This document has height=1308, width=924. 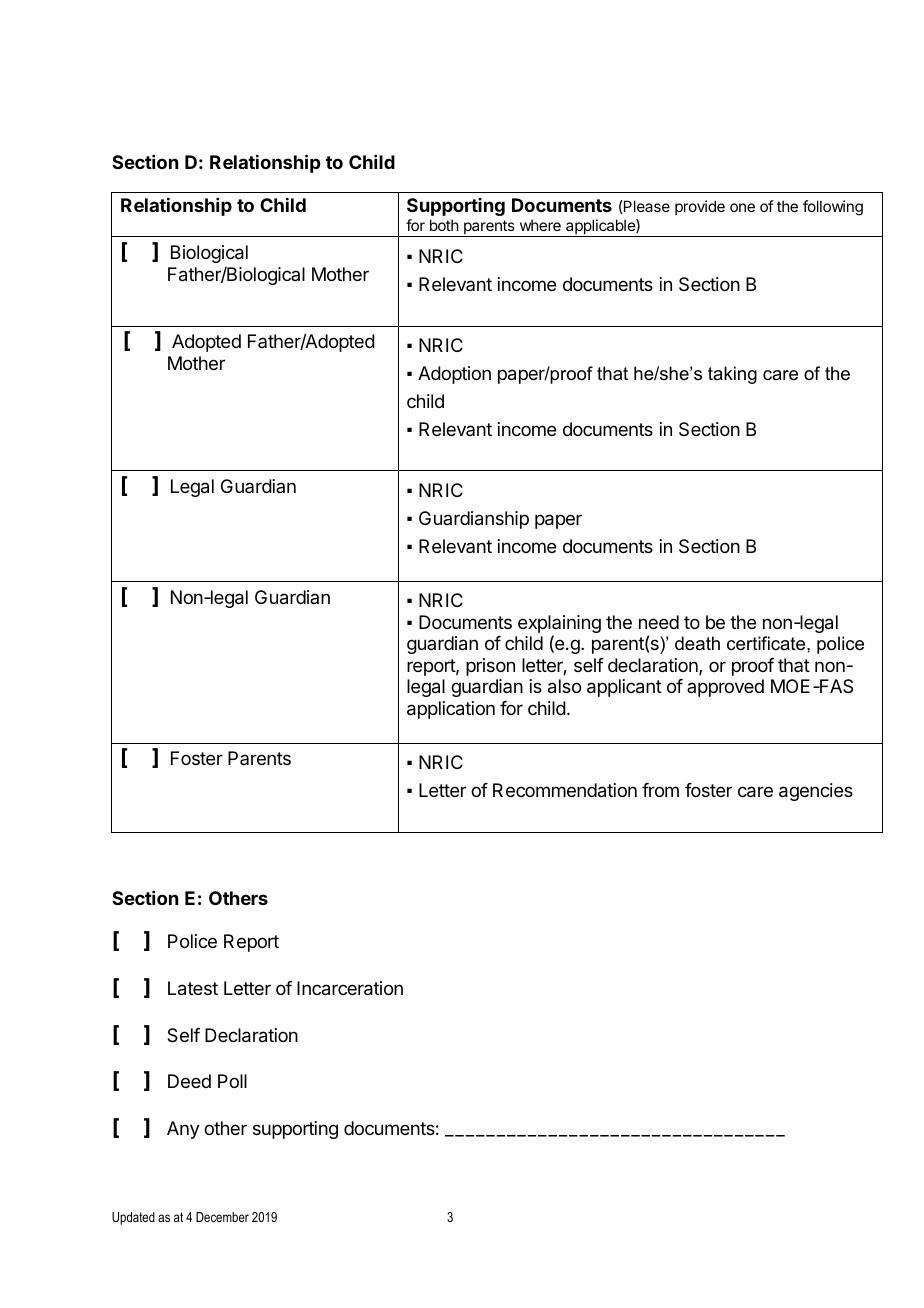 What do you see at coordinates (451, 710) in the document?
I see `application` at bounding box center [451, 710].
